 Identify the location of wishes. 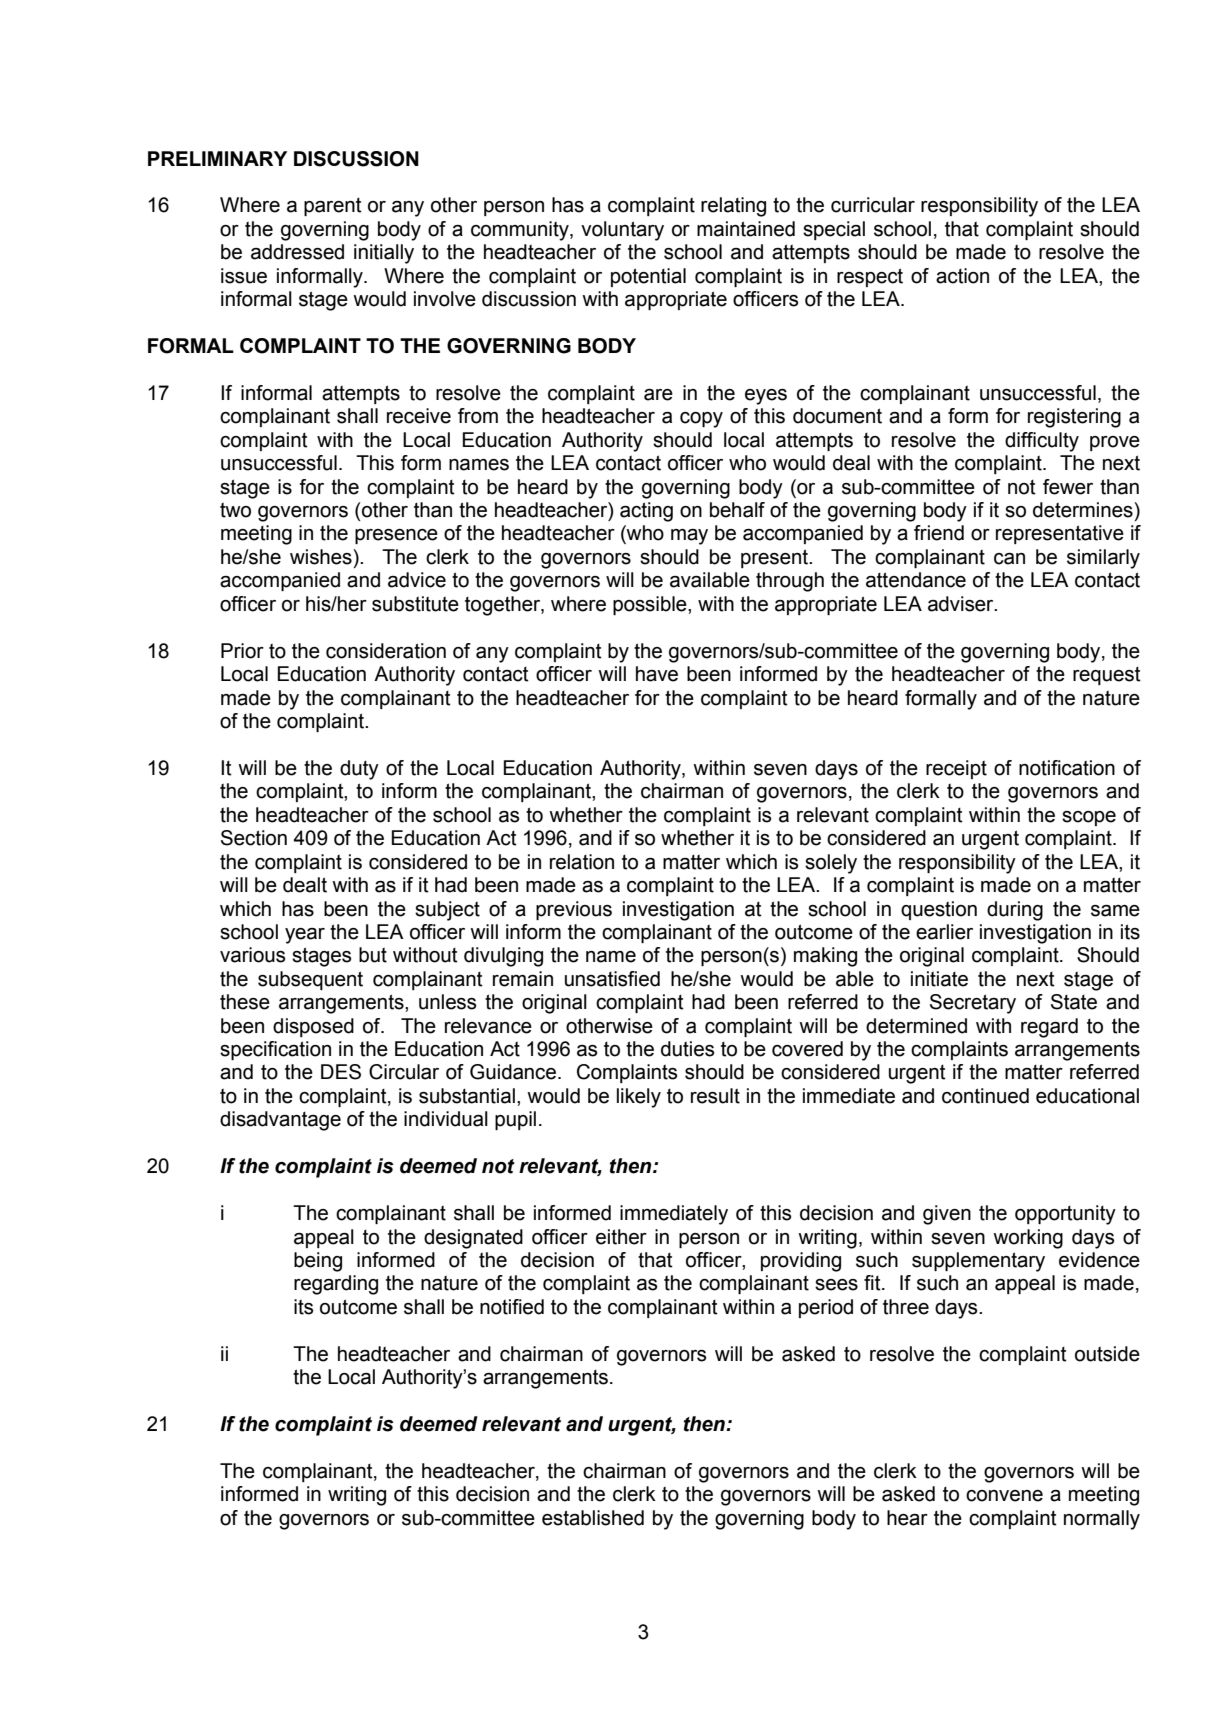
(322, 557).
